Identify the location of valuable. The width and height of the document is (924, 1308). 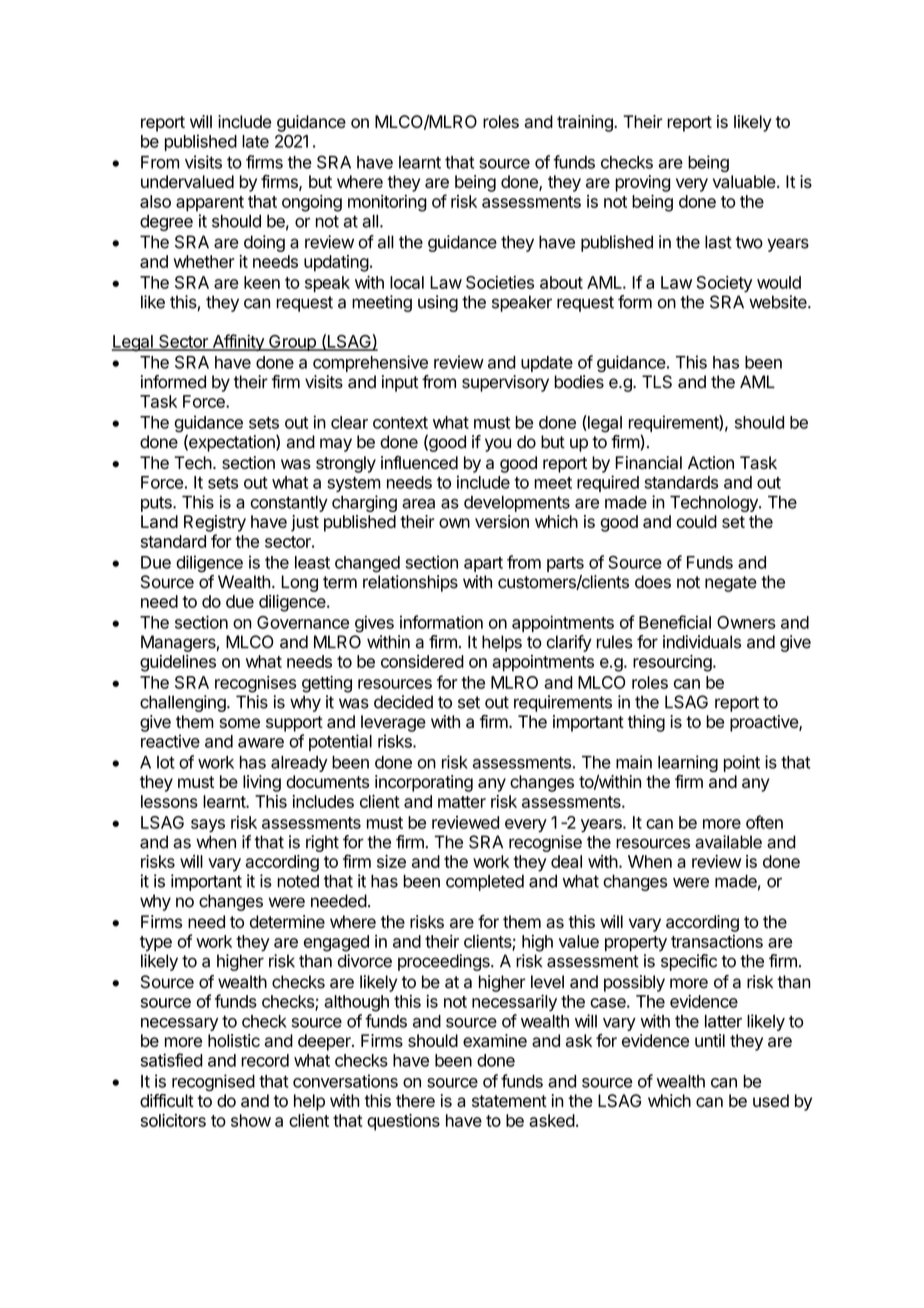
(744, 181).
